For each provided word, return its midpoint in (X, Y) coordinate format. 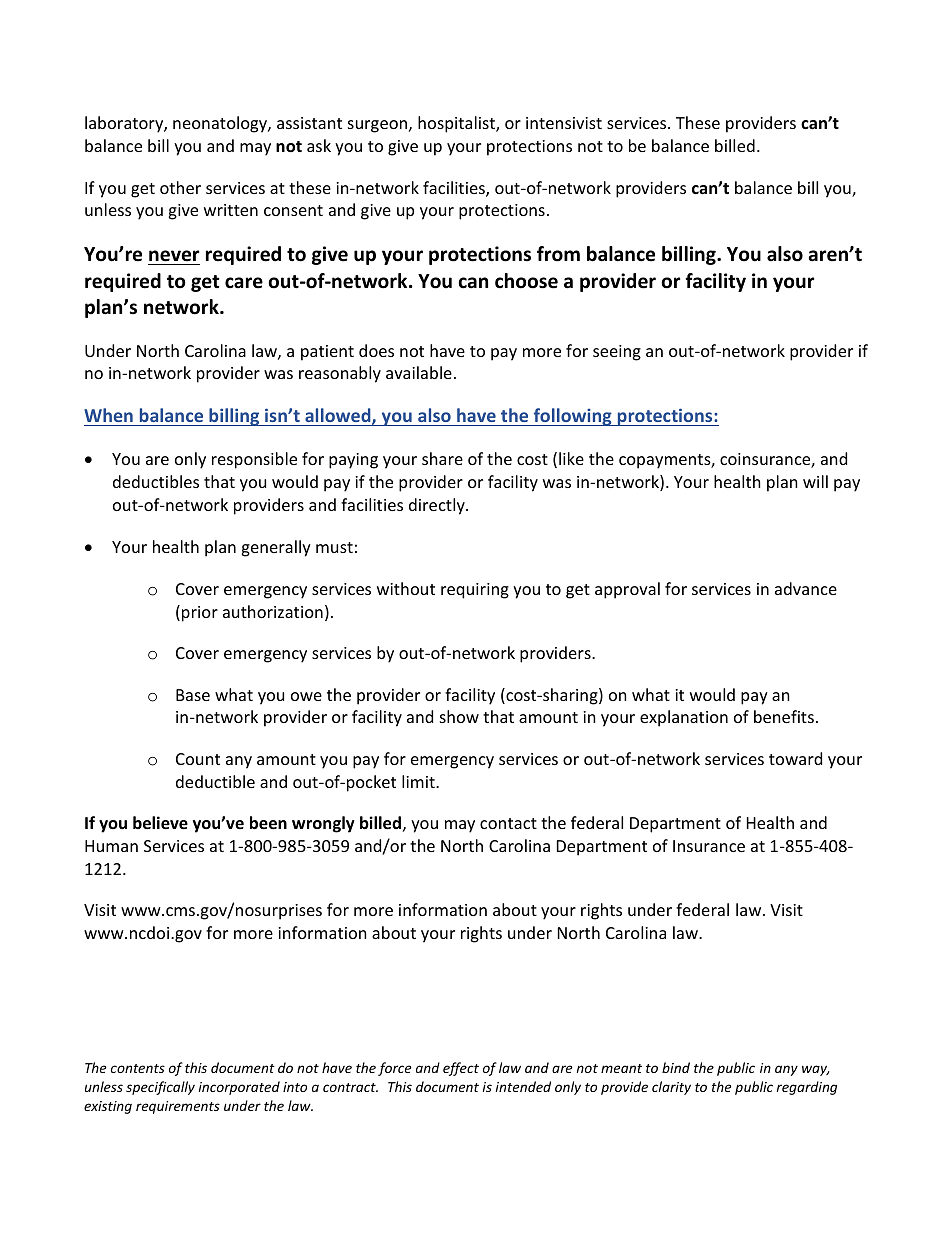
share (442, 458)
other (180, 187)
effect (461, 1069)
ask (319, 145)
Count (198, 759)
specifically (160, 1088)
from (558, 254)
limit (419, 781)
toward (795, 758)
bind (676, 1067)
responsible (254, 460)
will (815, 481)
